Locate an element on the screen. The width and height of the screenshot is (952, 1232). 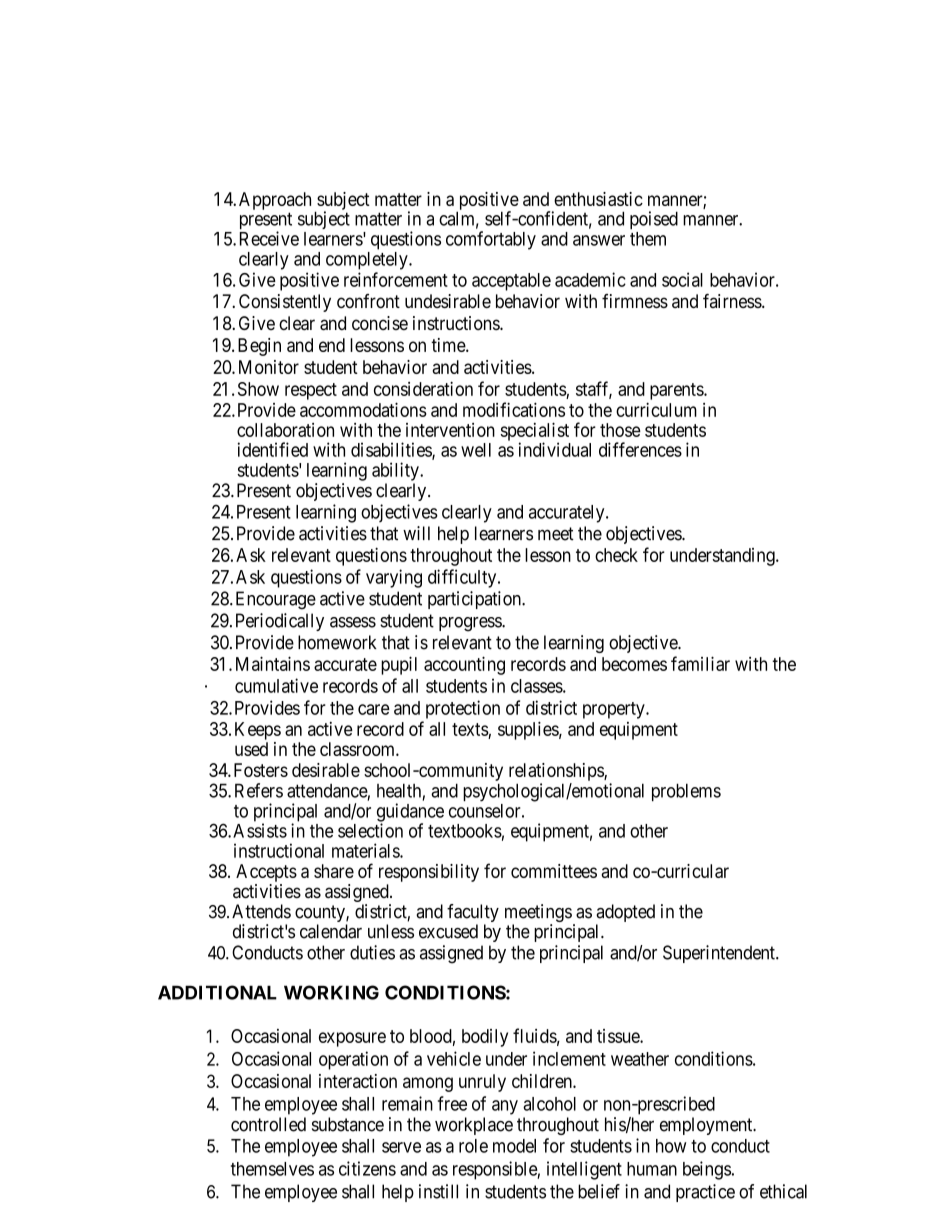
comfortably is located at coordinates (491, 240).
